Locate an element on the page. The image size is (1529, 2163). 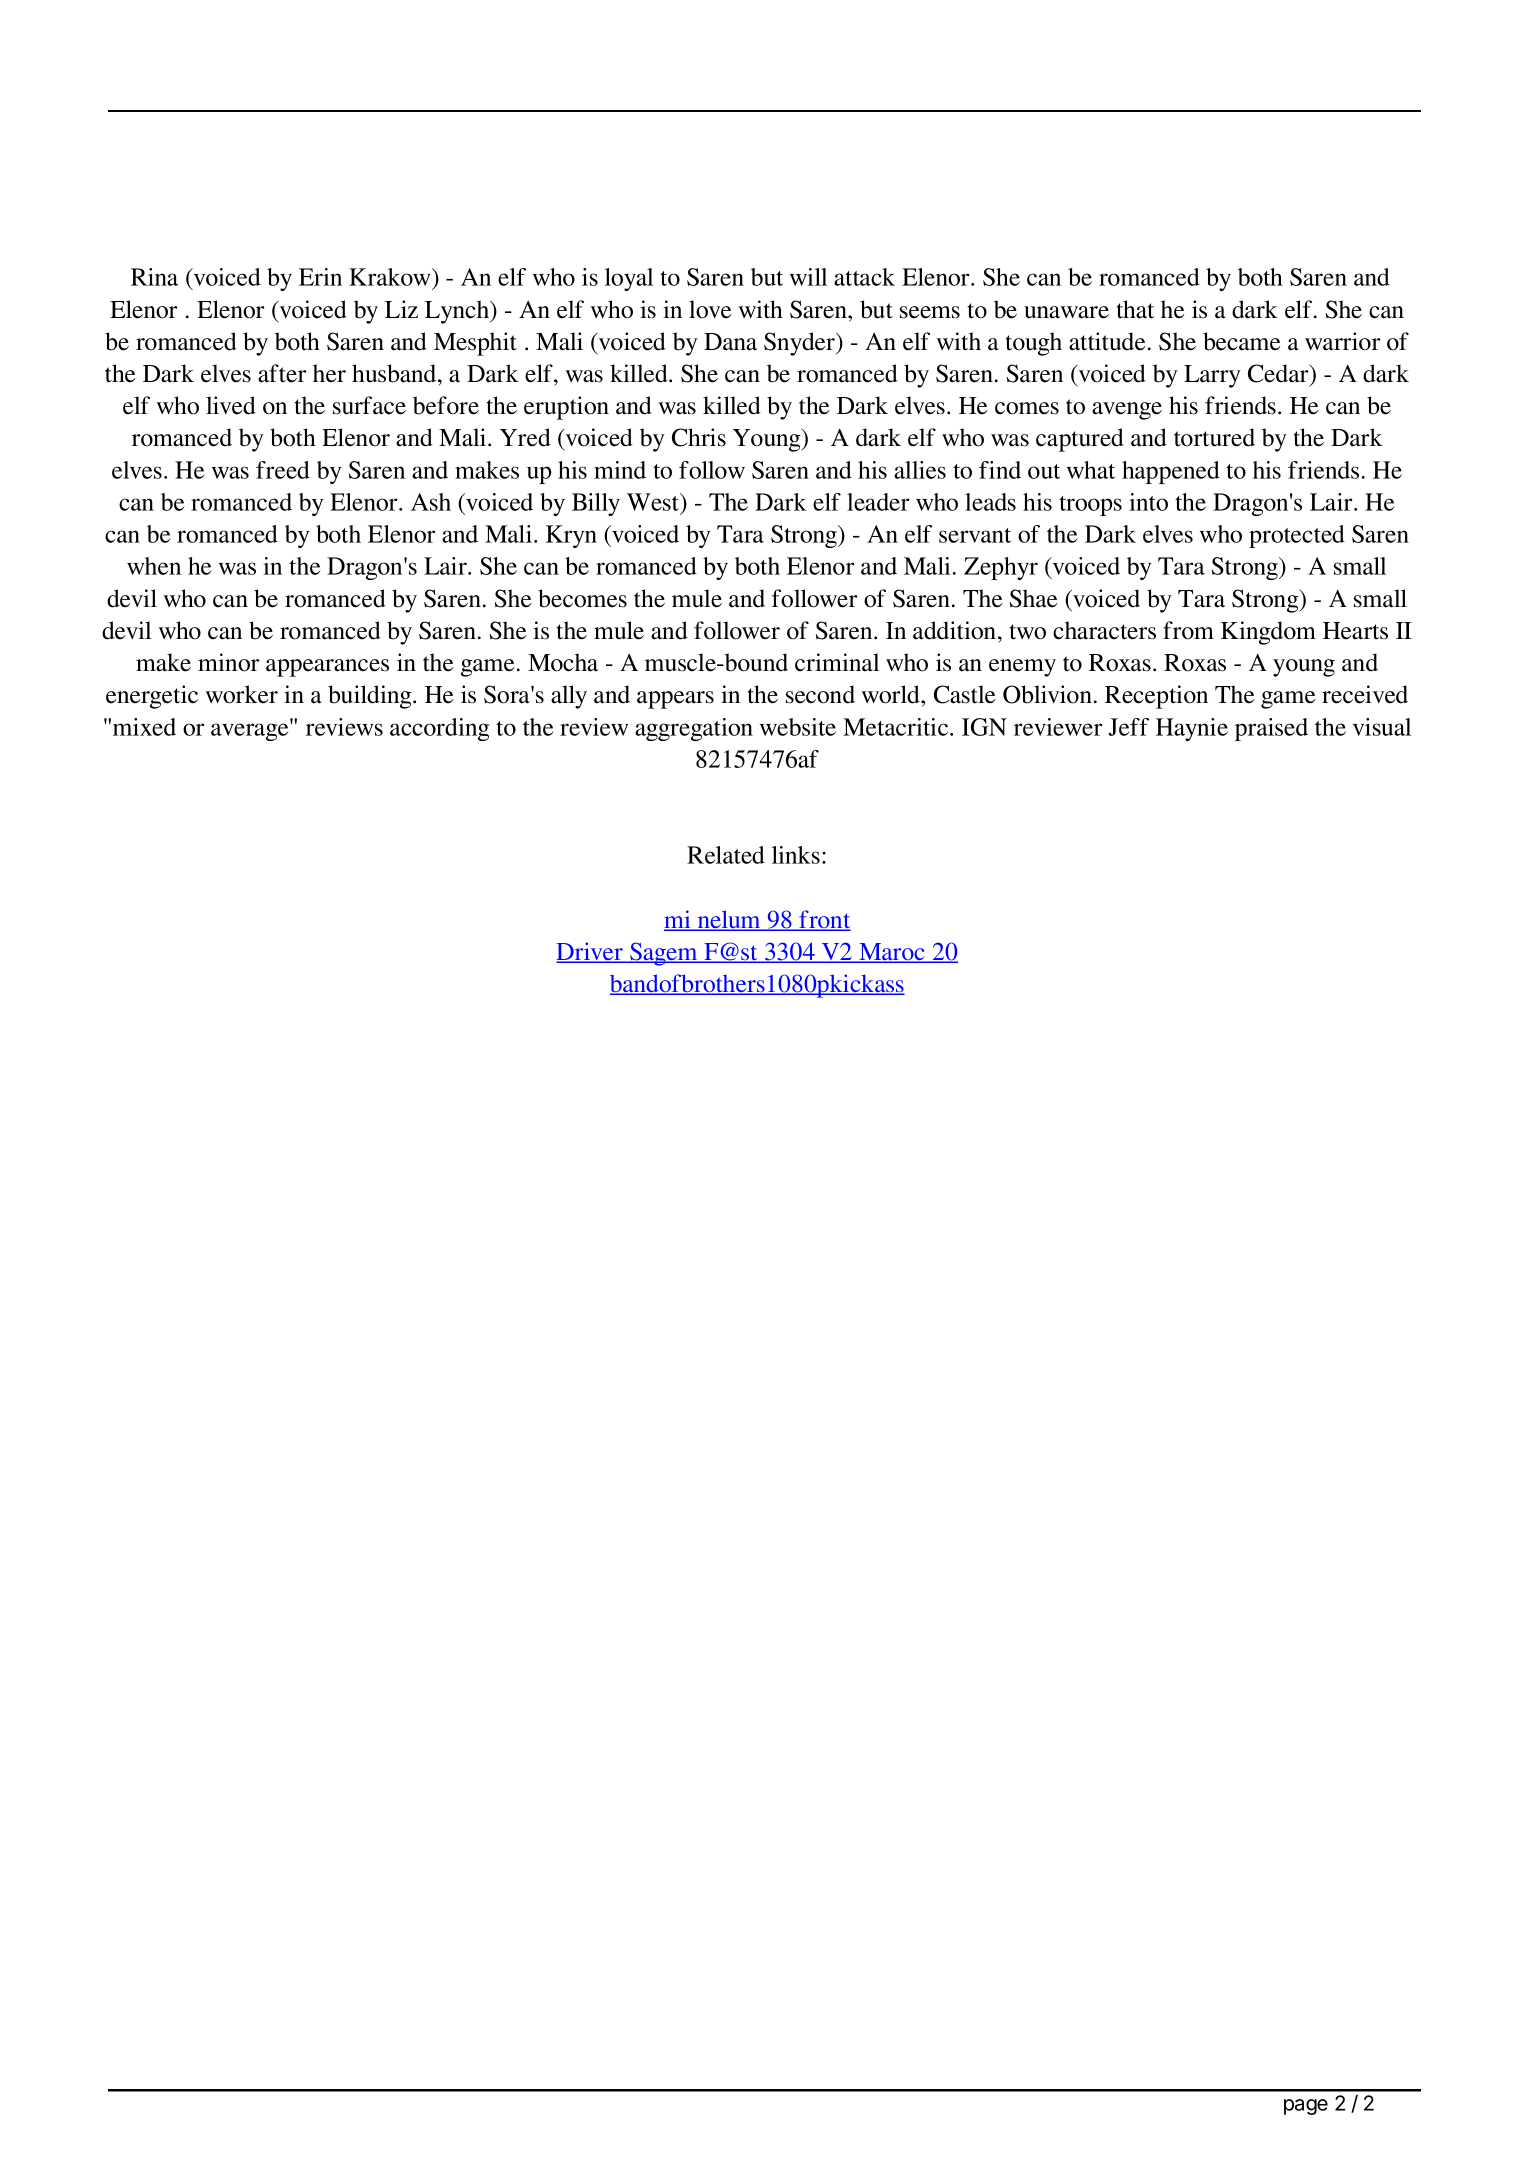
Driver is located at coordinates (591, 952).
